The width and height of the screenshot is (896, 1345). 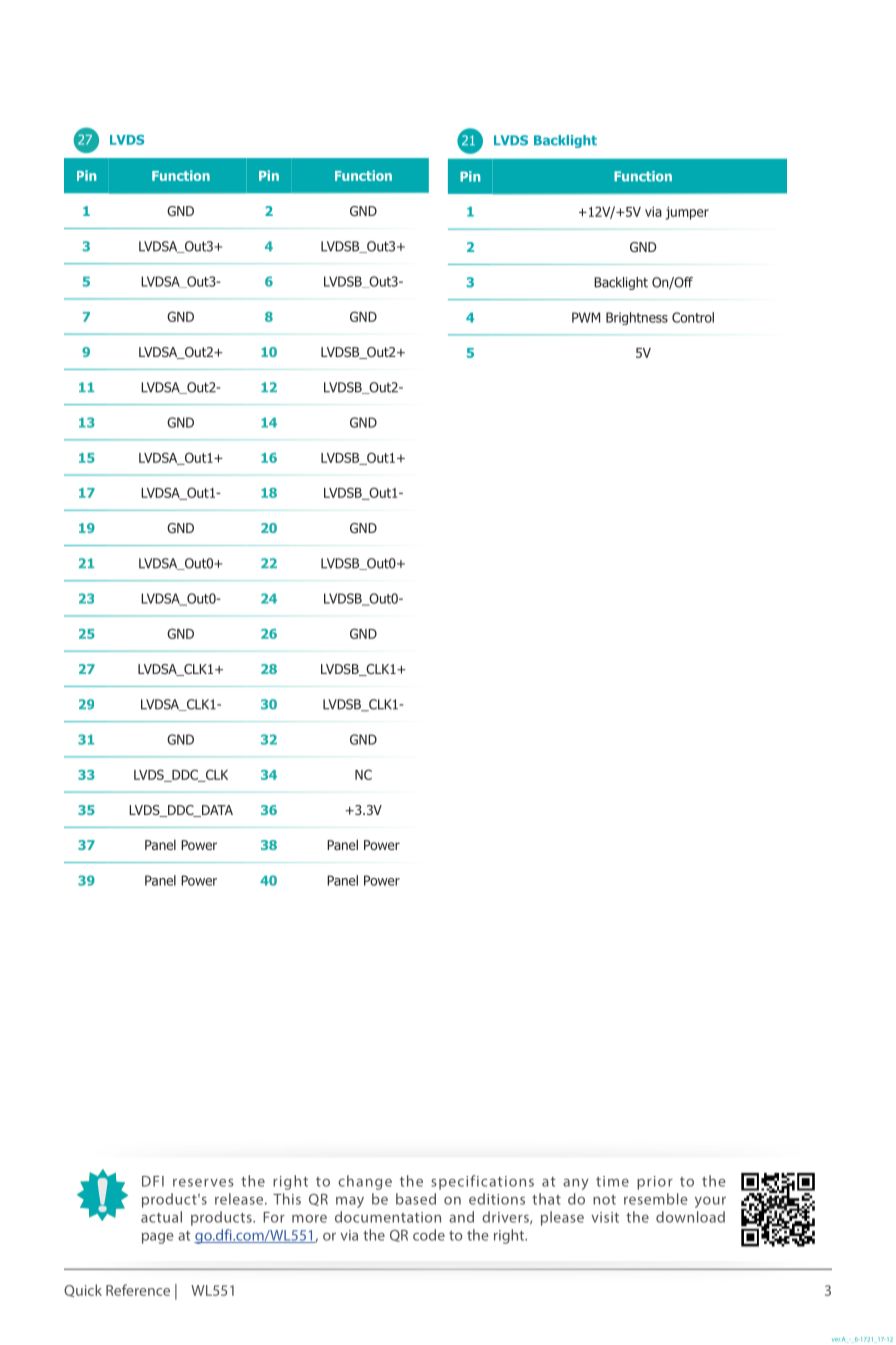 I want to click on page, so click(x=158, y=1238).
